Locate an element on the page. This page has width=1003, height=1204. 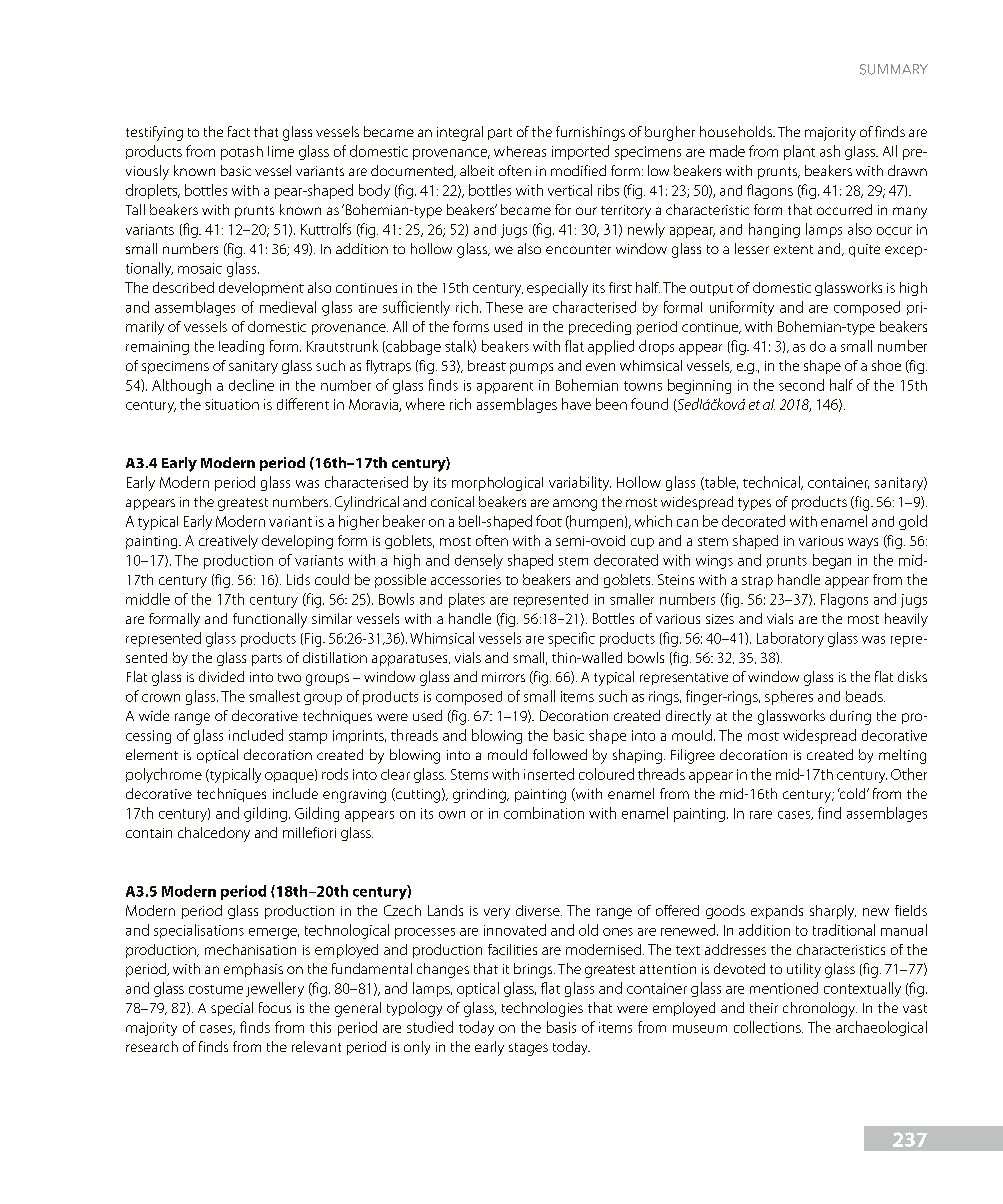
densely is located at coordinates (479, 561).
